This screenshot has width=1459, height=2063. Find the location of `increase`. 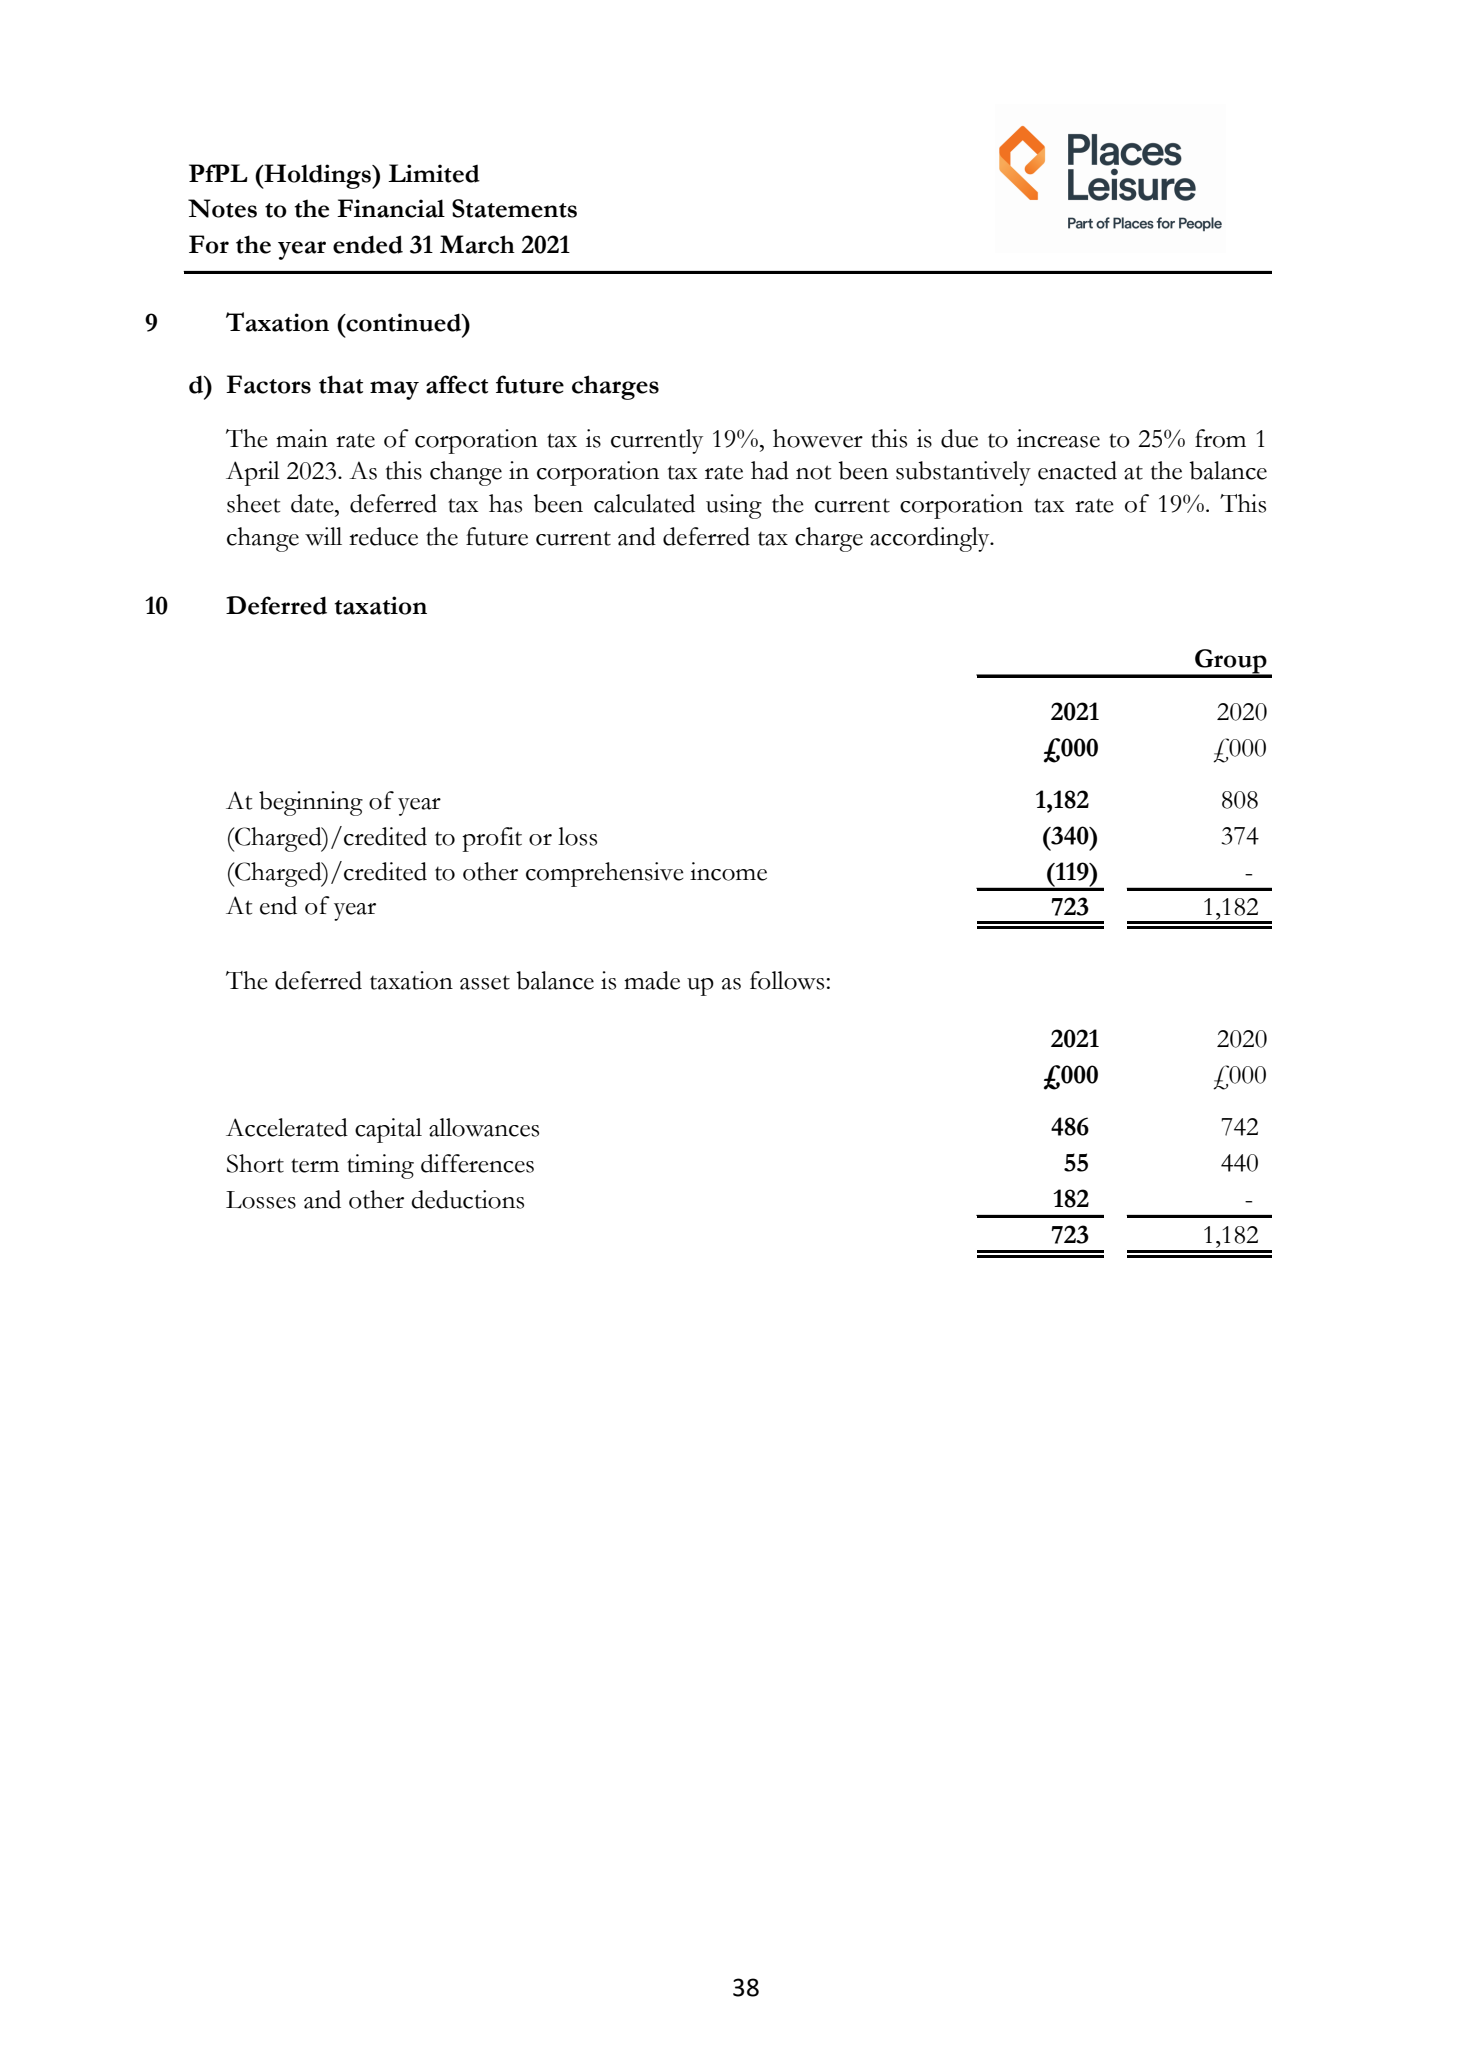

increase is located at coordinates (1058, 438).
